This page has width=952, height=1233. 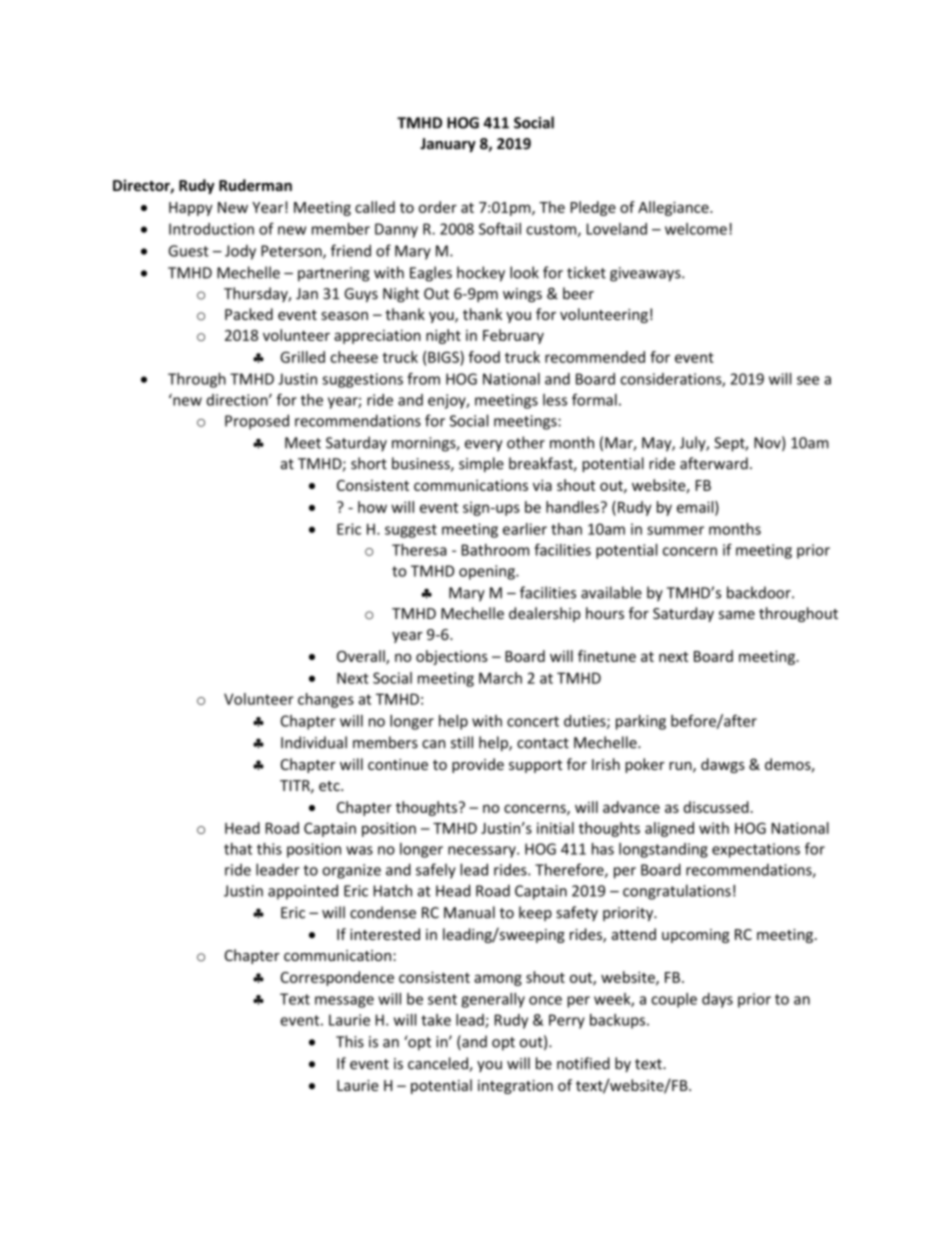 What do you see at coordinates (362, 657) in the page?
I see `Overall` at bounding box center [362, 657].
